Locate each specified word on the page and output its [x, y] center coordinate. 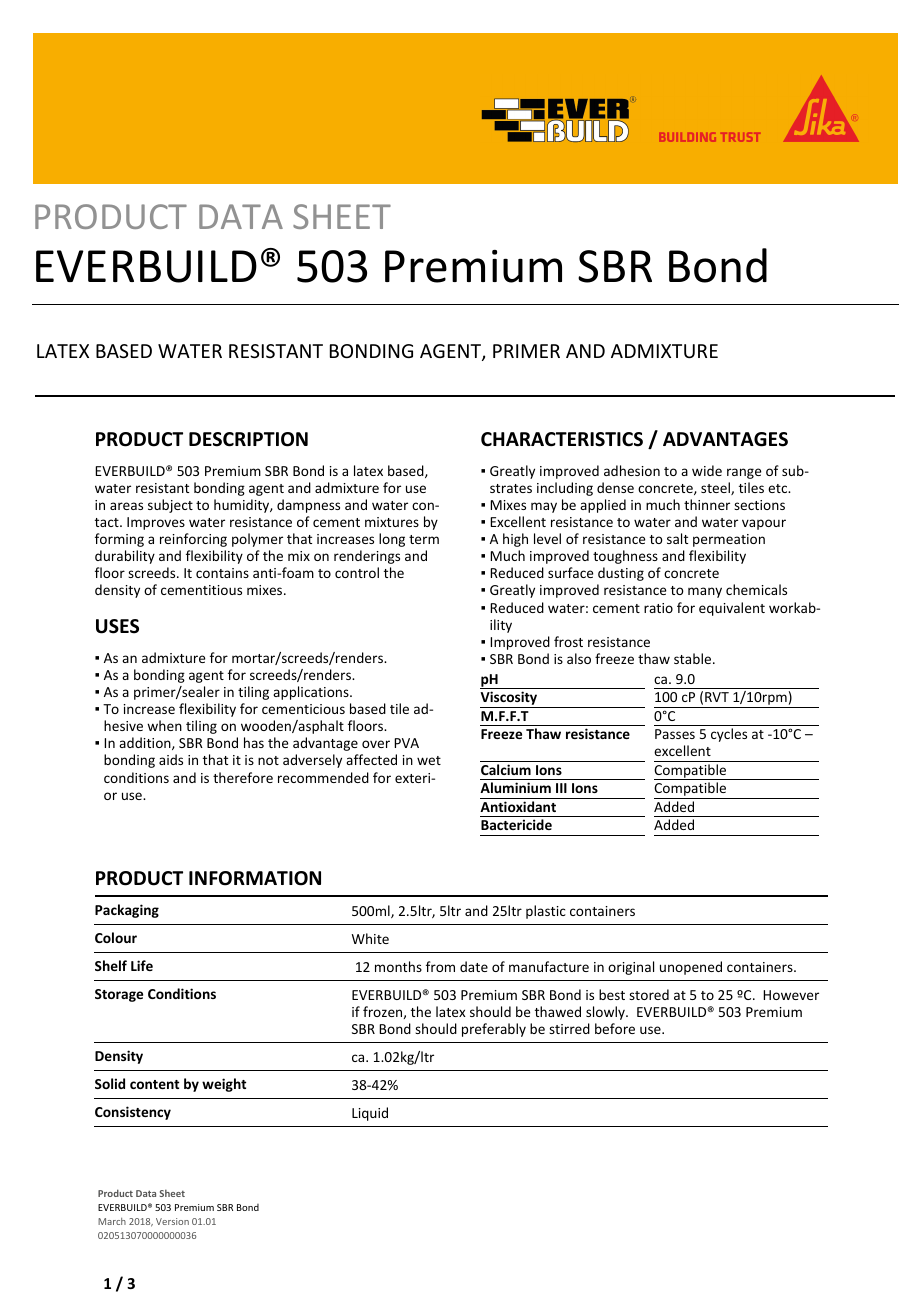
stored [649, 994]
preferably [494, 1030]
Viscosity [510, 699]
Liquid [370, 1114]
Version [172, 1221]
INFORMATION [255, 878]
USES [117, 626]
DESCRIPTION [248, 439]
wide [707, 470]
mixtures [392, 522]
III [561, 788]
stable [694, 658]
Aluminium [515, 787]
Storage [119, 995]
